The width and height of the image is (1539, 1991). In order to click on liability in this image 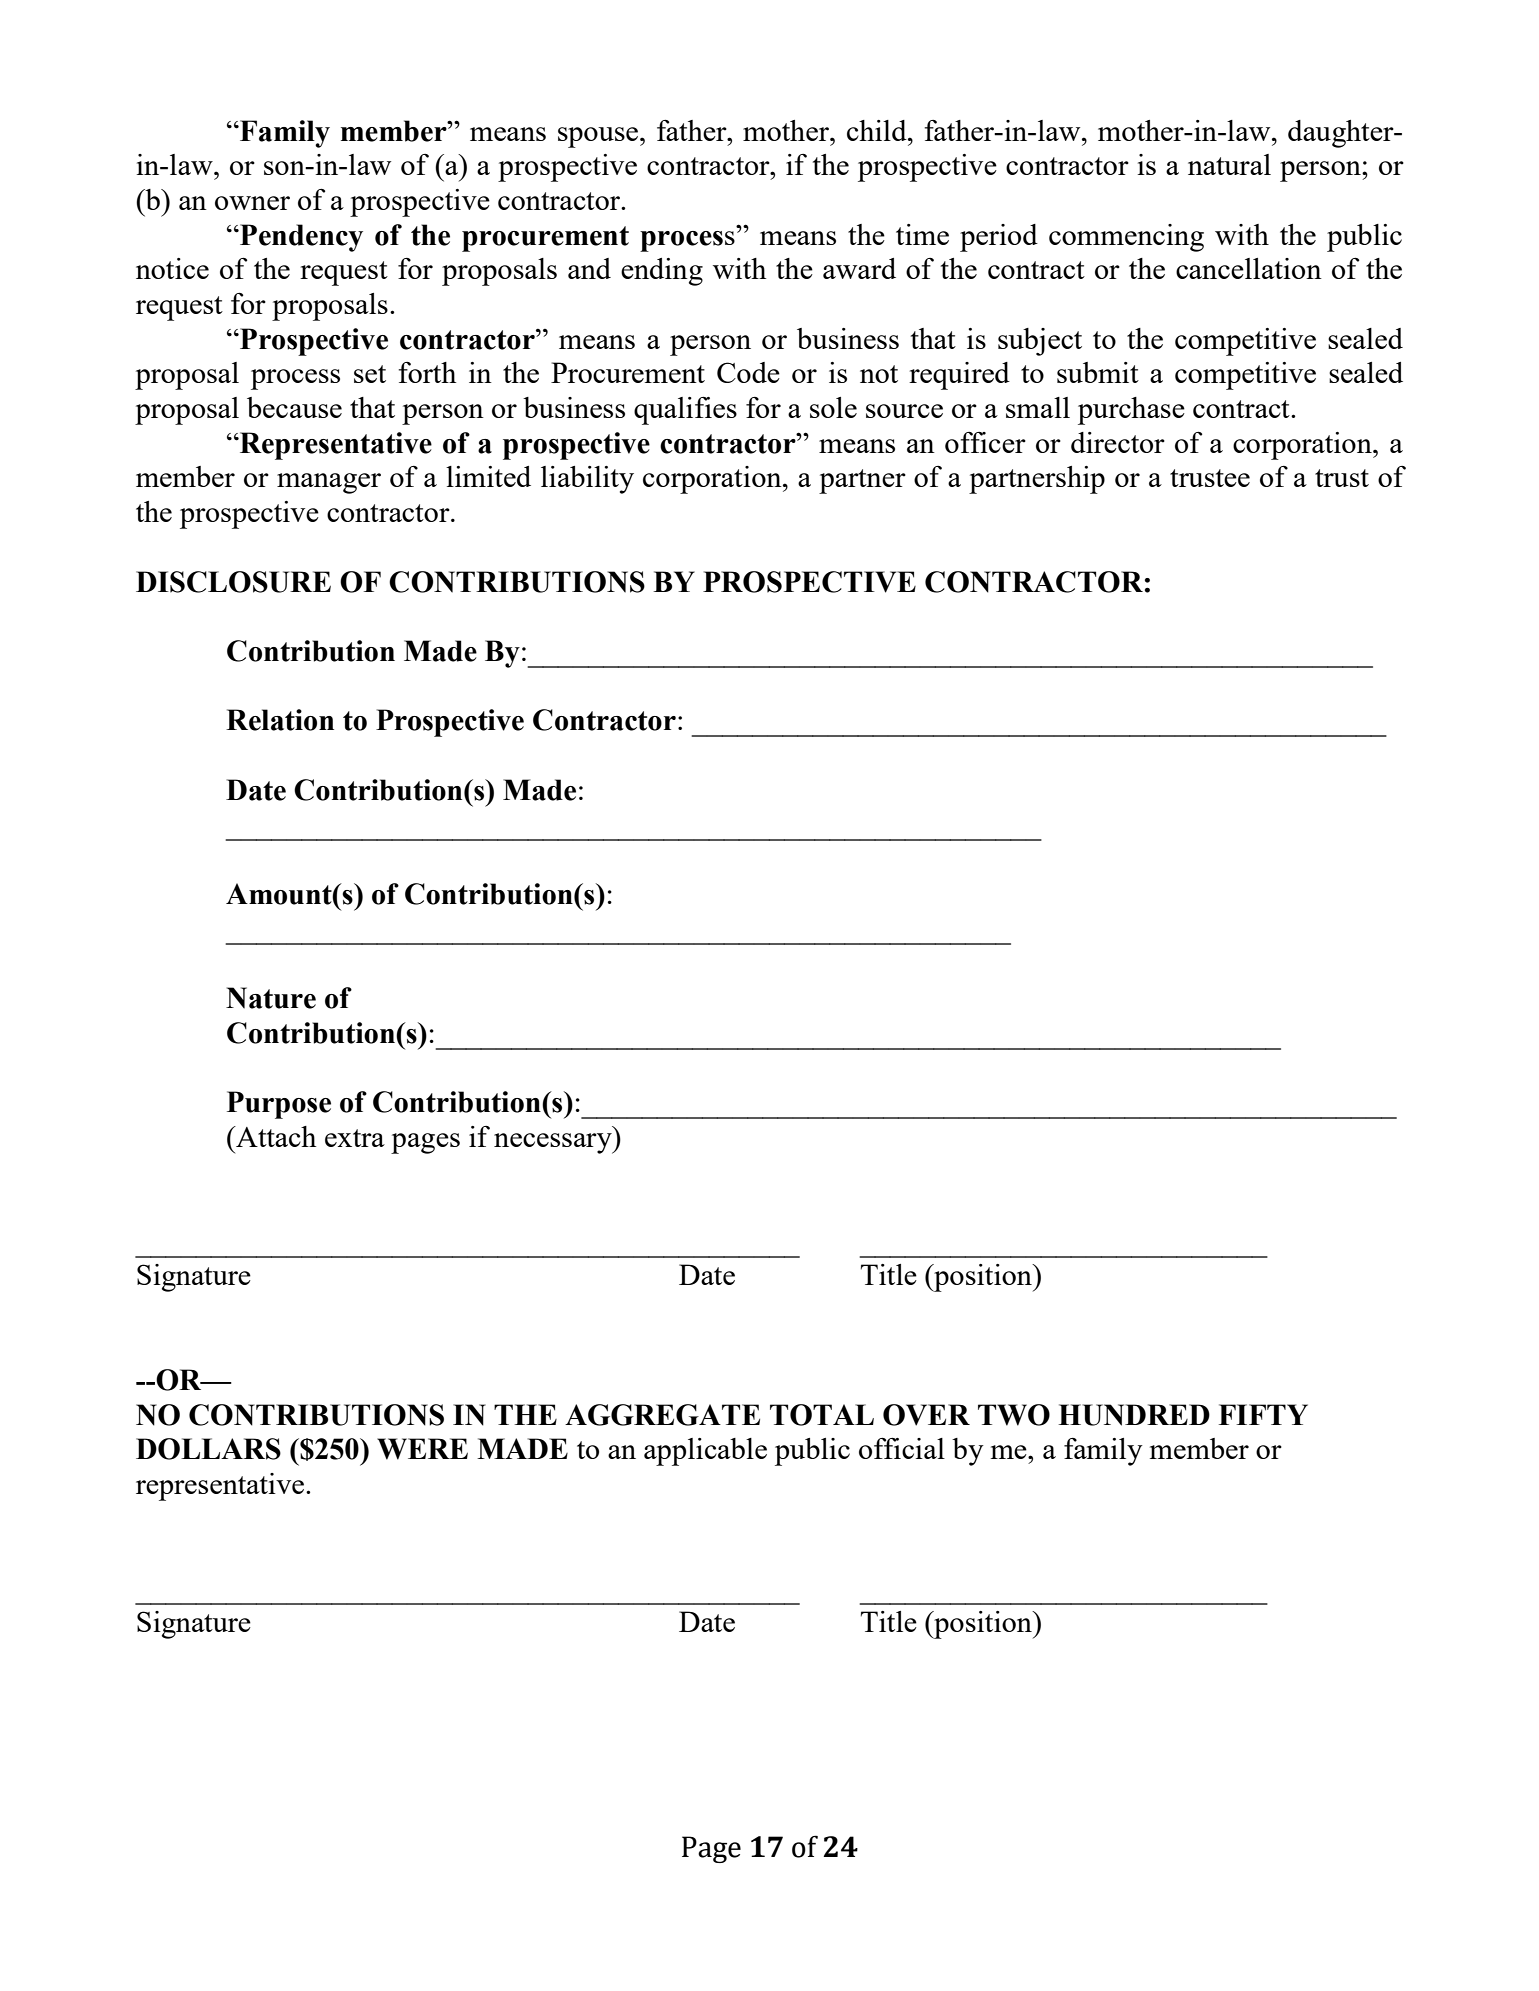, I will do `click(587, 480)`.
